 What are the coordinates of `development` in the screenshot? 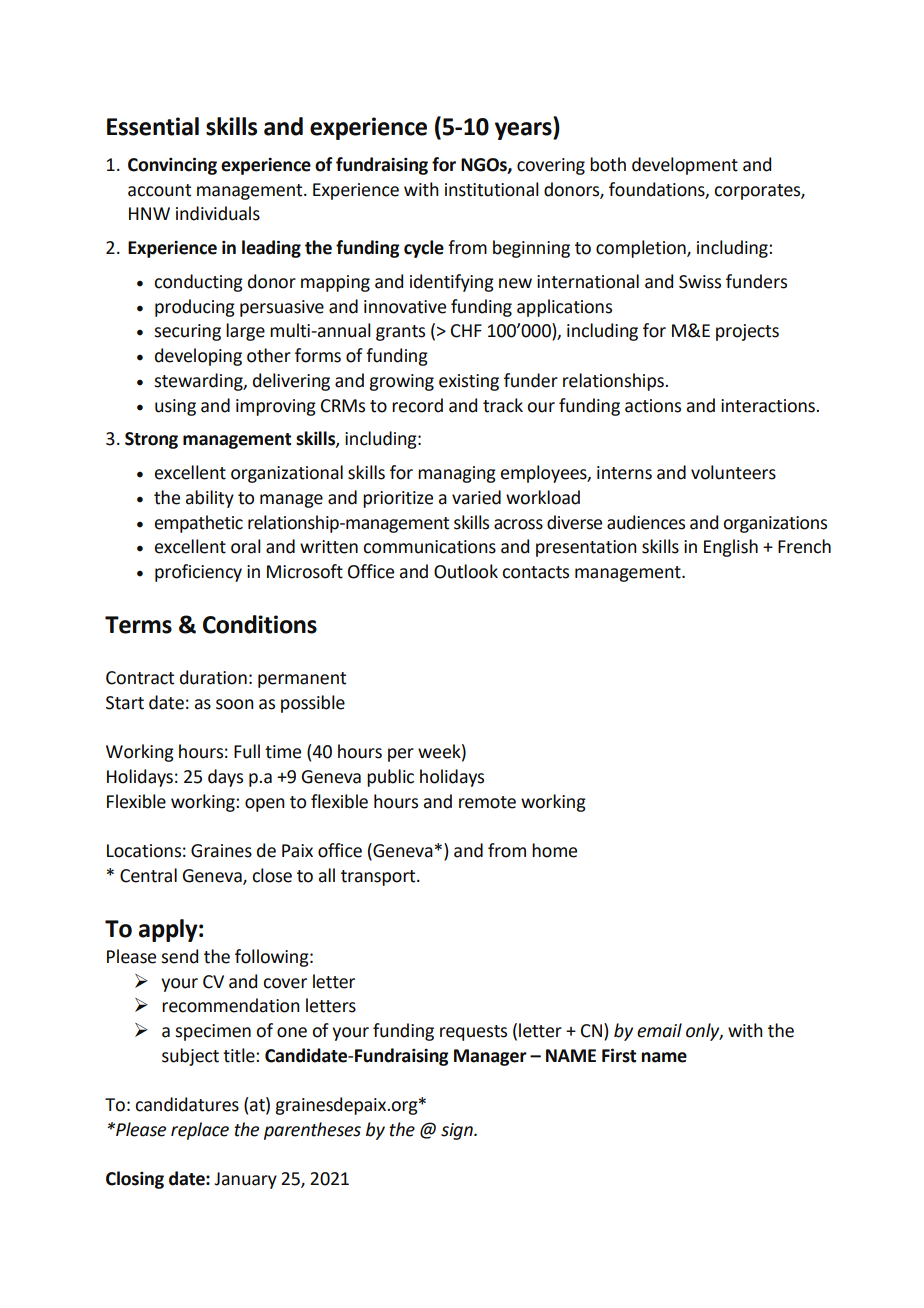 It's located at (685, 166).
